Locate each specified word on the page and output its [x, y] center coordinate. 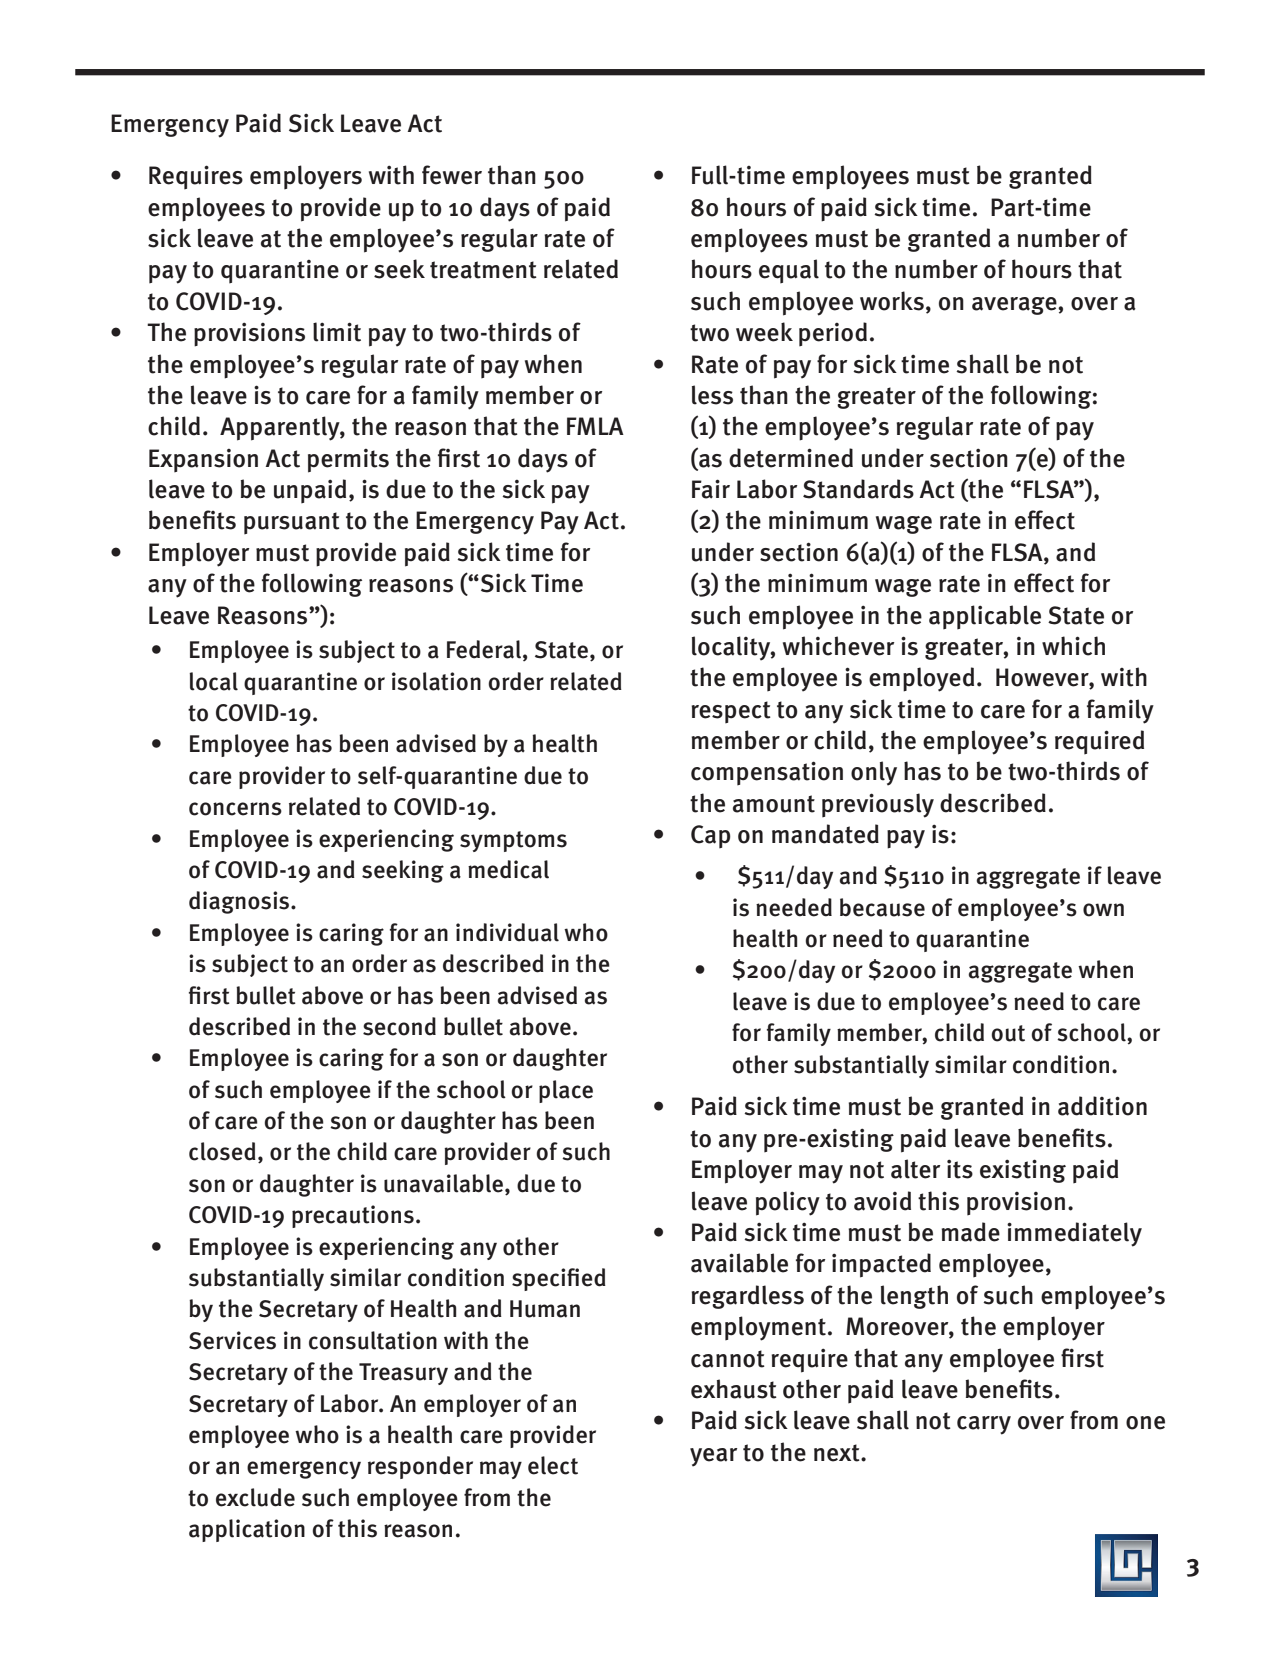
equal [789, 271]
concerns [235, 809]
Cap [711, 836]
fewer [452, 175]
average [1015, 306]
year [713, 1457]
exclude [255, 1497]
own [1103, 910]
